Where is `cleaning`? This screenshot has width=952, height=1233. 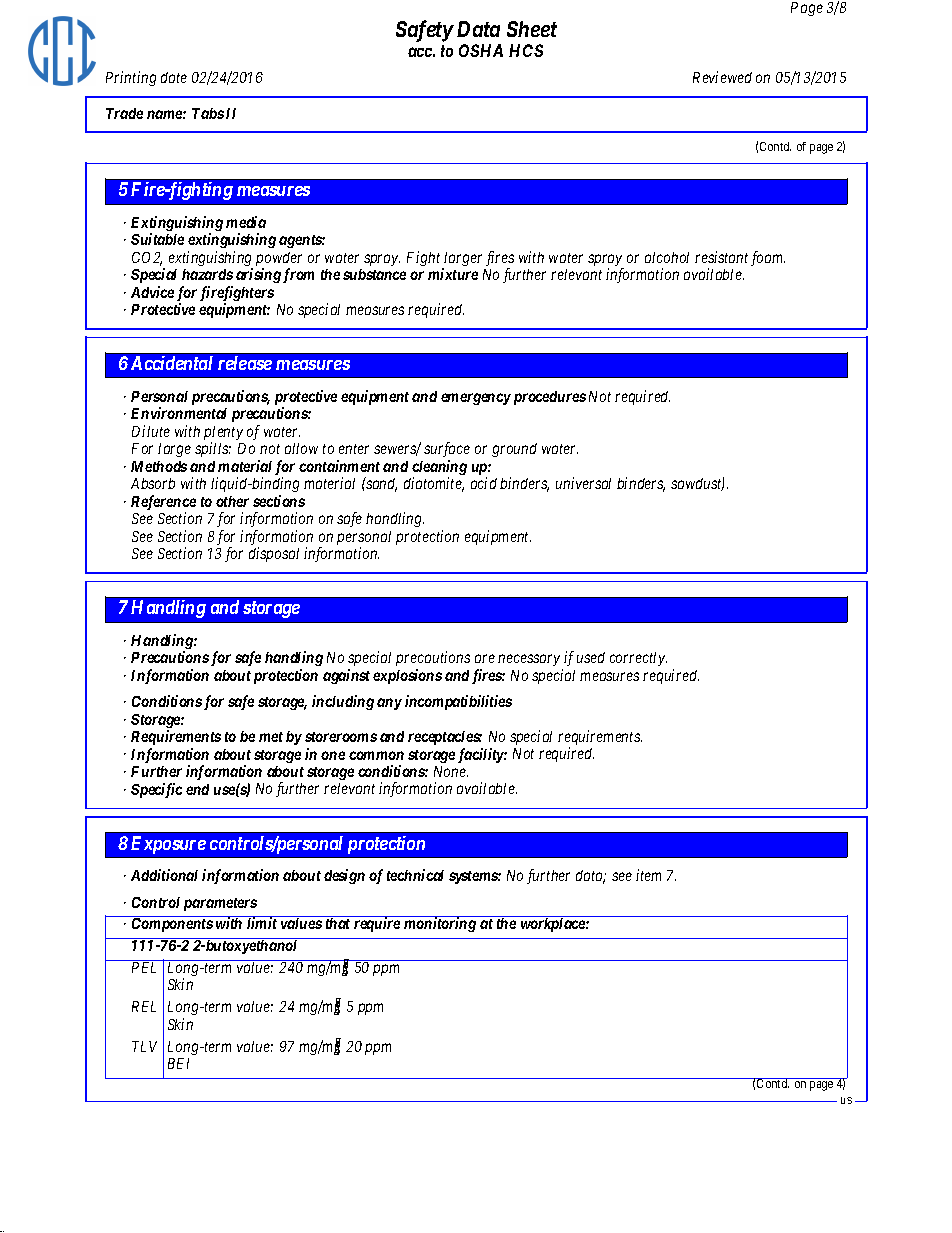 cleaning is located at coordinates (439, 469).
